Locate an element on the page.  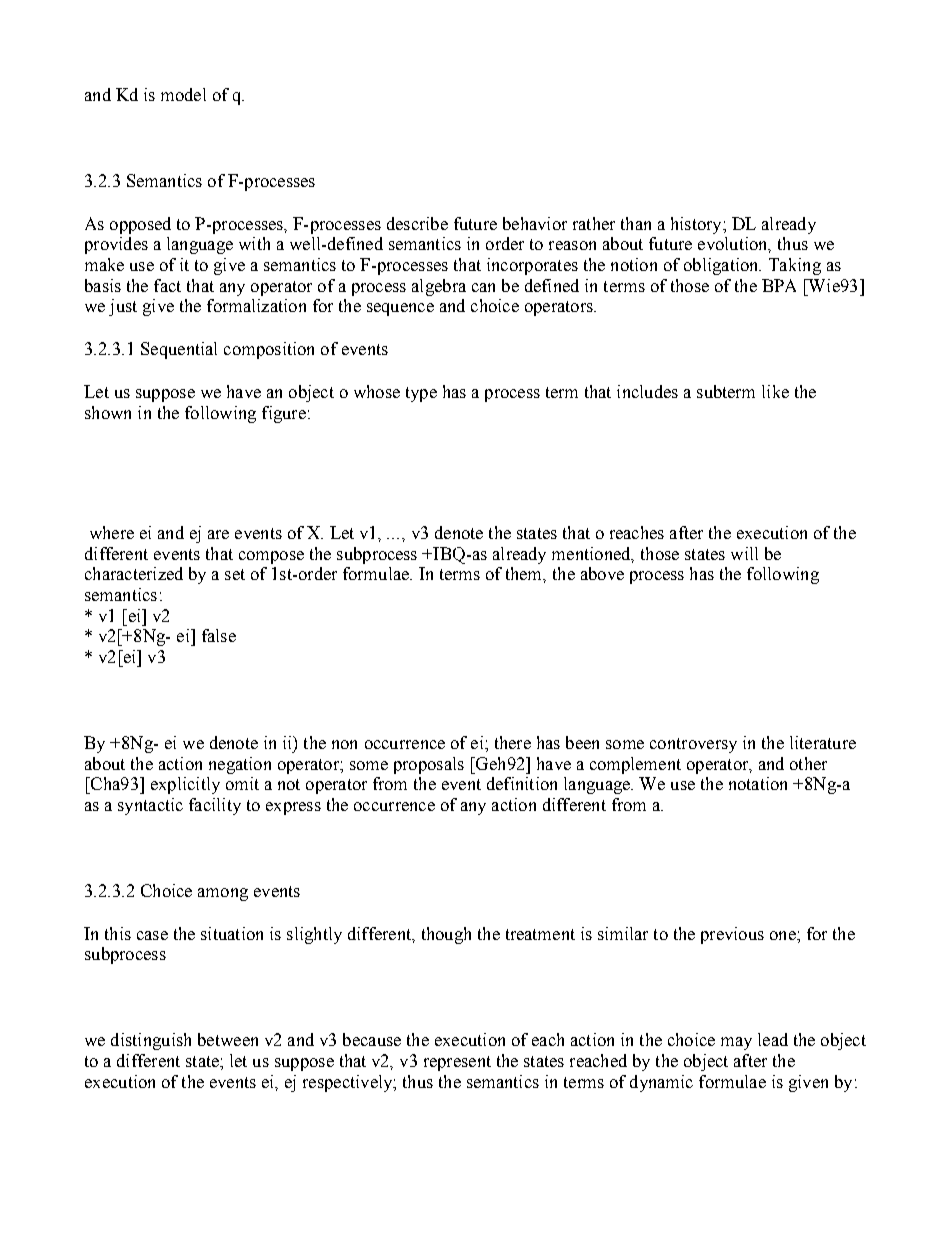
history is located at coordinates (697, 225).
